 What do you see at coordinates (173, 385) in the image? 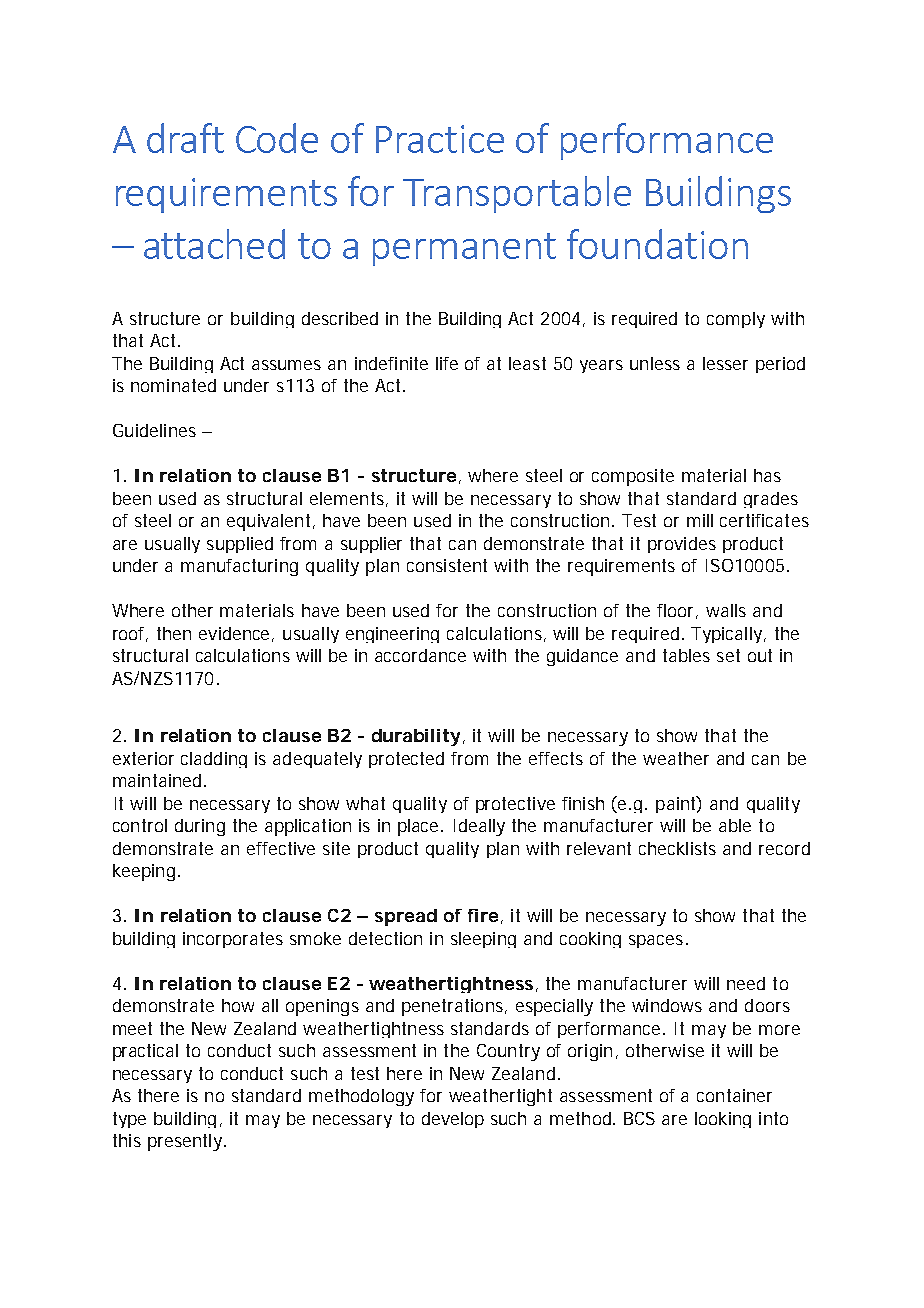
I see `nominated` at bounding box center [173, 385].
